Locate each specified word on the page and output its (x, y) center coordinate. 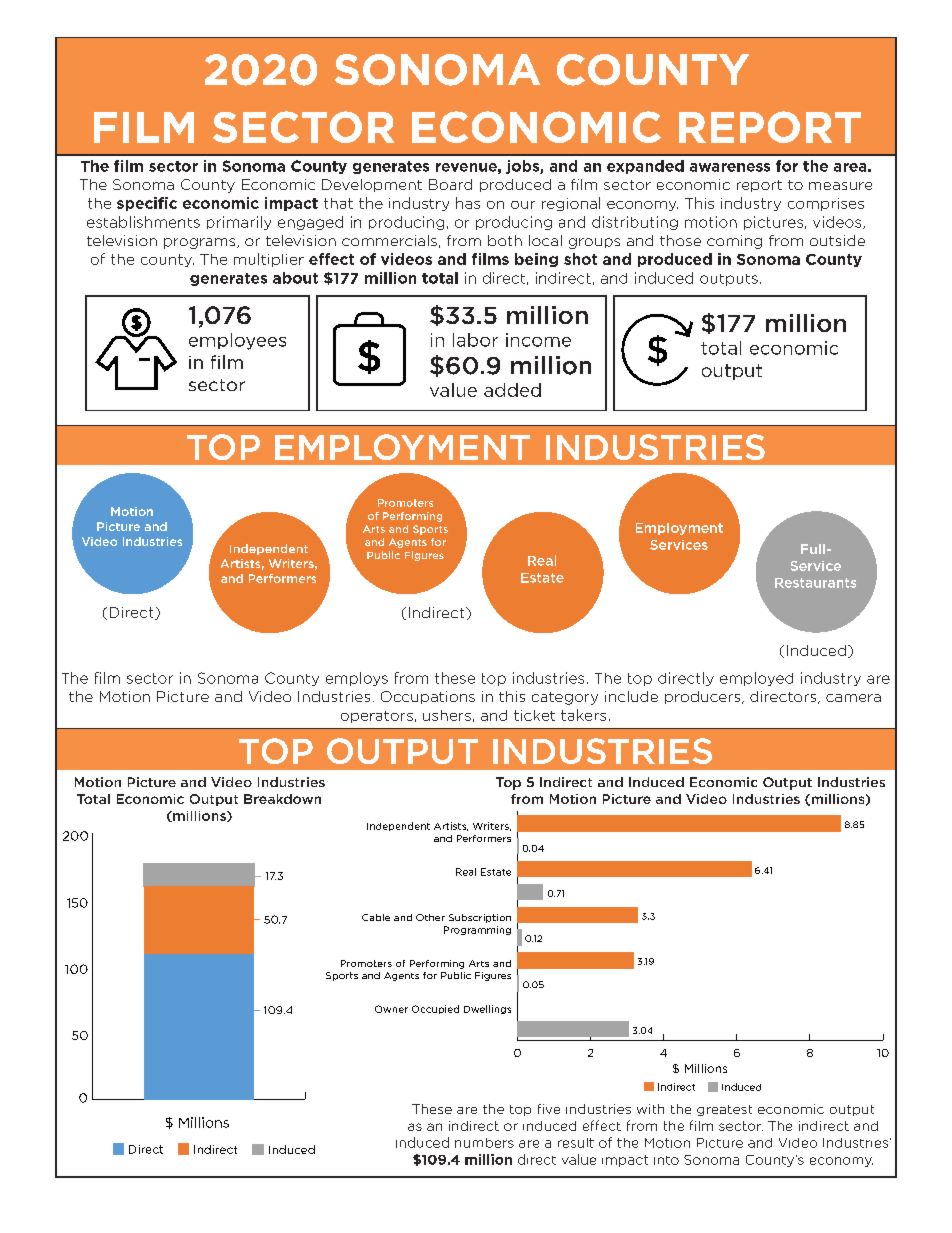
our (523, 205)
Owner (391, 1009)
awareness (730, 167)
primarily (239, 223)
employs (357, 679)
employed (756, 679)
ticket (534, 715)
